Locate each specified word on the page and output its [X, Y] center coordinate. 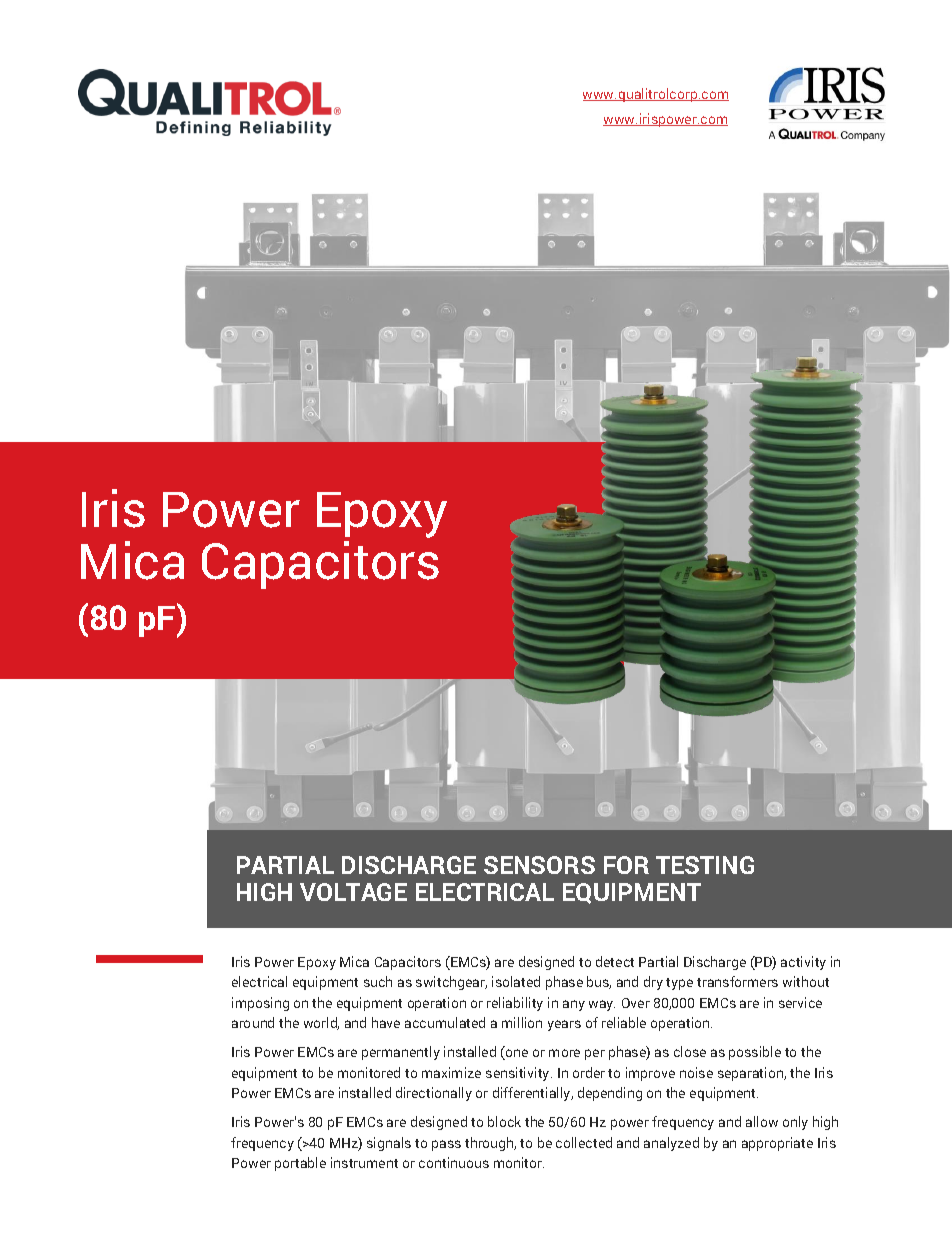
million [522, 1022]
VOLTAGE [353, 892]
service [800, 1002]
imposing [260, 1004]
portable [300, 1164]
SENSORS [539, 865]
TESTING [705, 865]
